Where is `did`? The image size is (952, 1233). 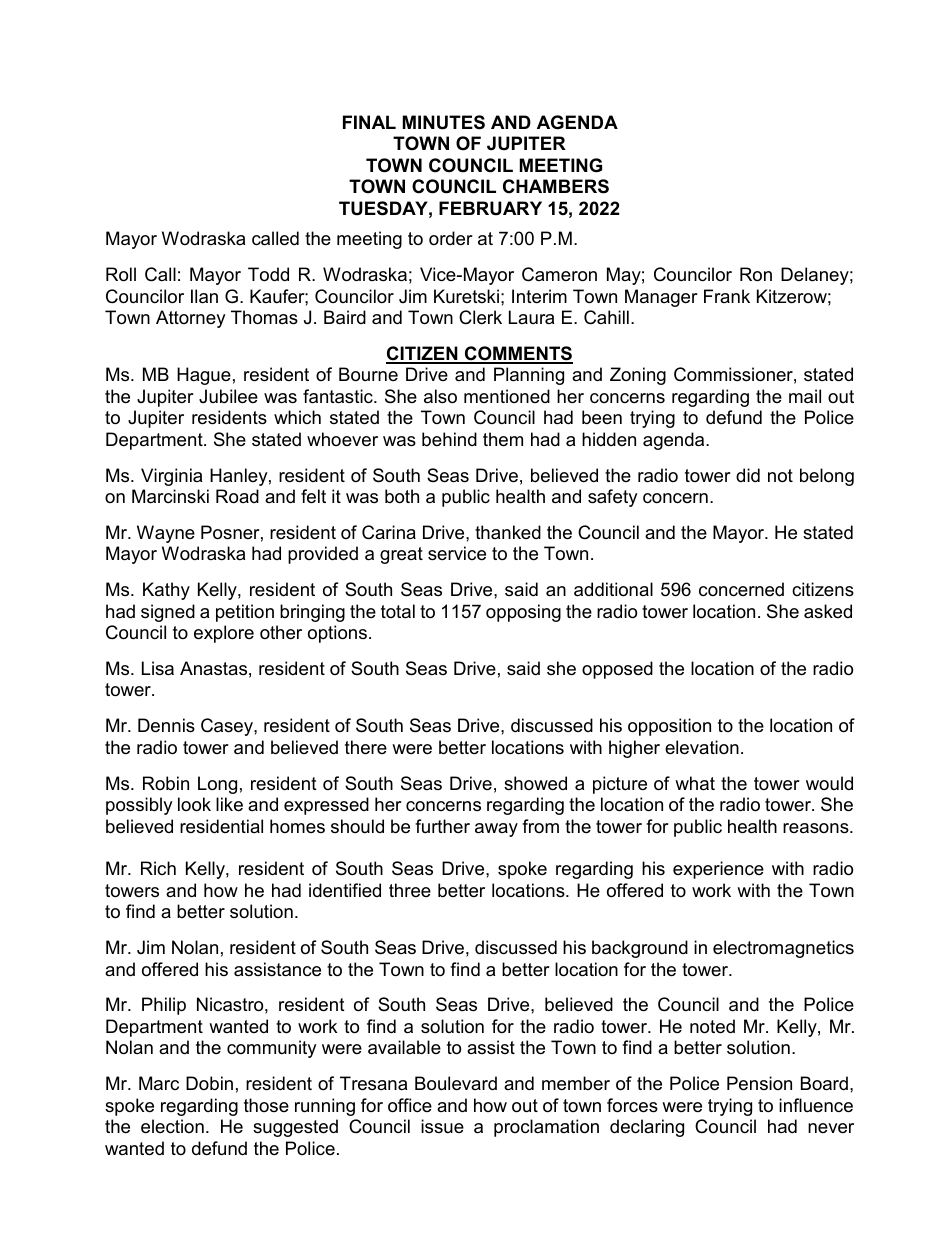
did is located at coordinates (748, 475).
